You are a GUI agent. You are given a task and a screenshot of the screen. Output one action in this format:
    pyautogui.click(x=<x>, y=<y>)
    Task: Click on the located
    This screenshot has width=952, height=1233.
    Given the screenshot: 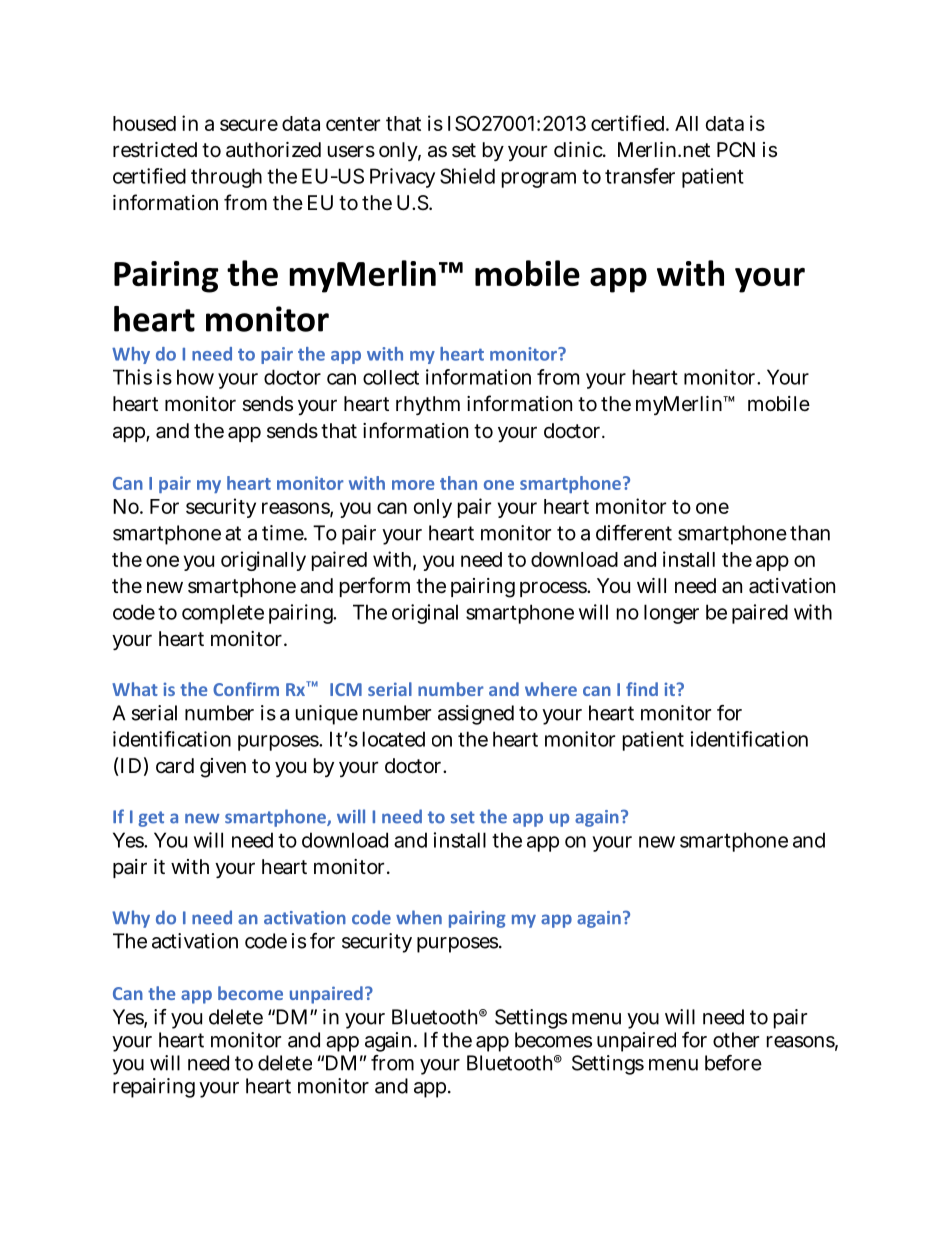 What is the action you would take?
    pyautogui.click(x=394, y=739)
